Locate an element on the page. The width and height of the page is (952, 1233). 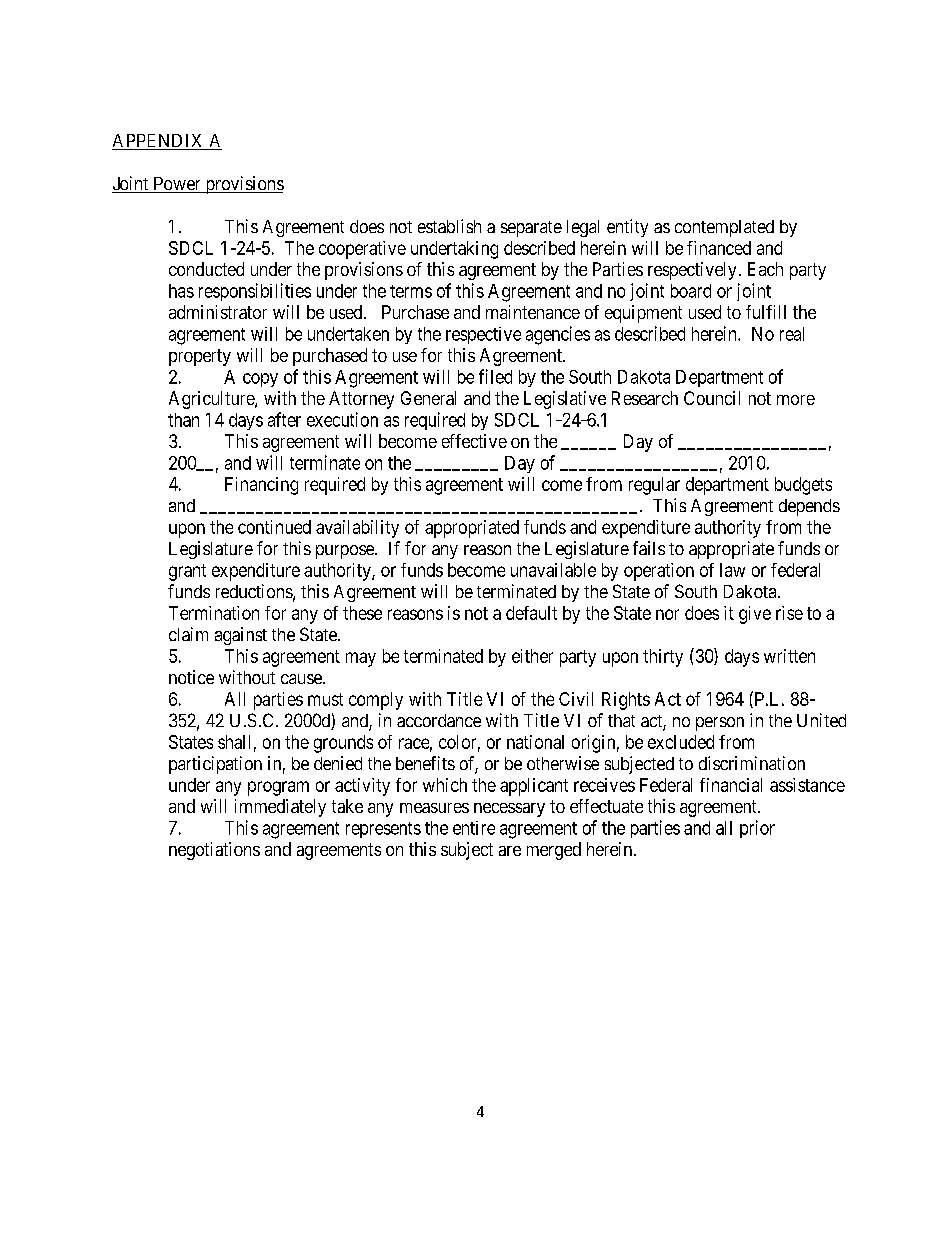
against is located at coordinates (241, 636).
